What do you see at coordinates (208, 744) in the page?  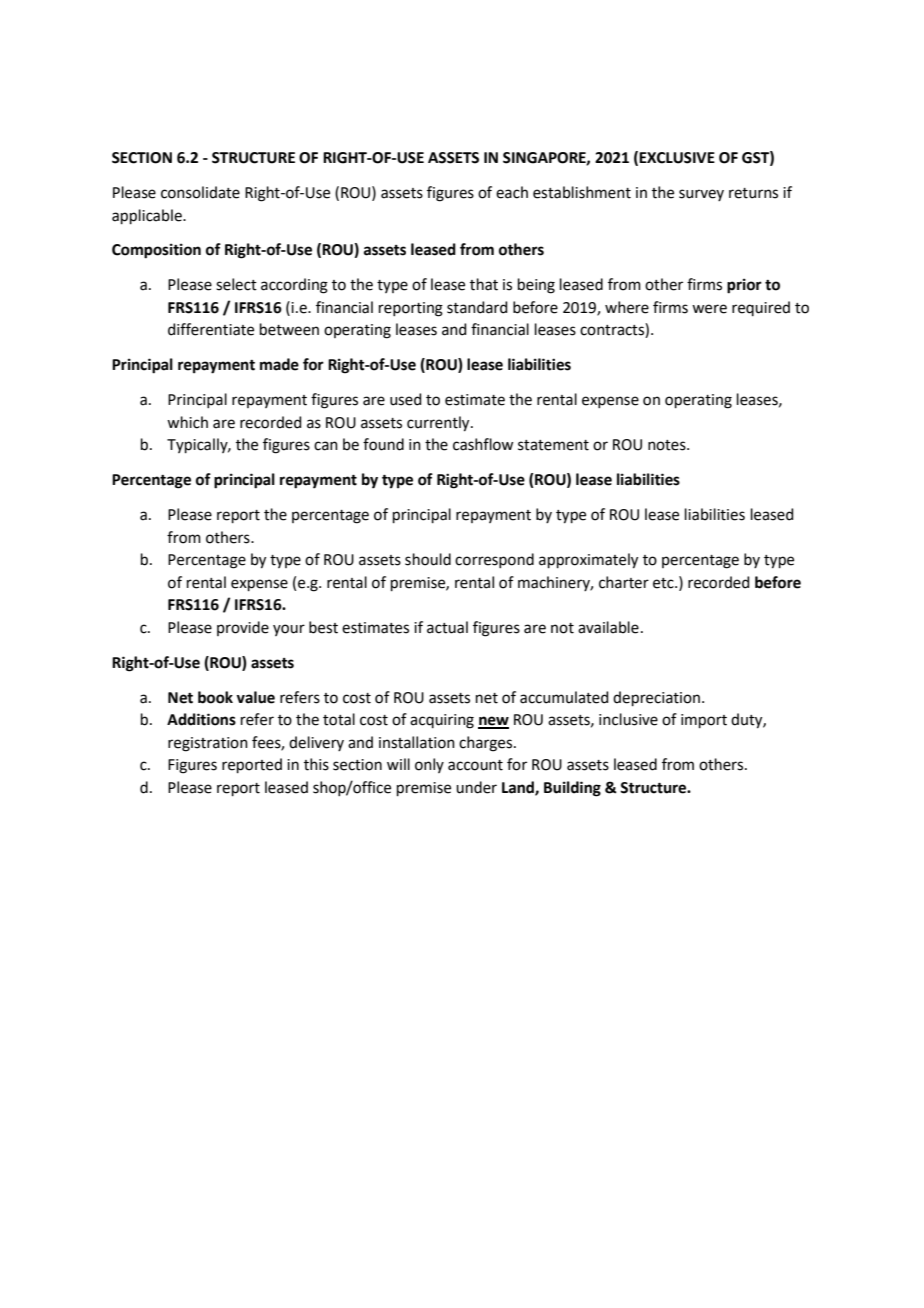 I see `registration` at bounding box center [208, 744].
